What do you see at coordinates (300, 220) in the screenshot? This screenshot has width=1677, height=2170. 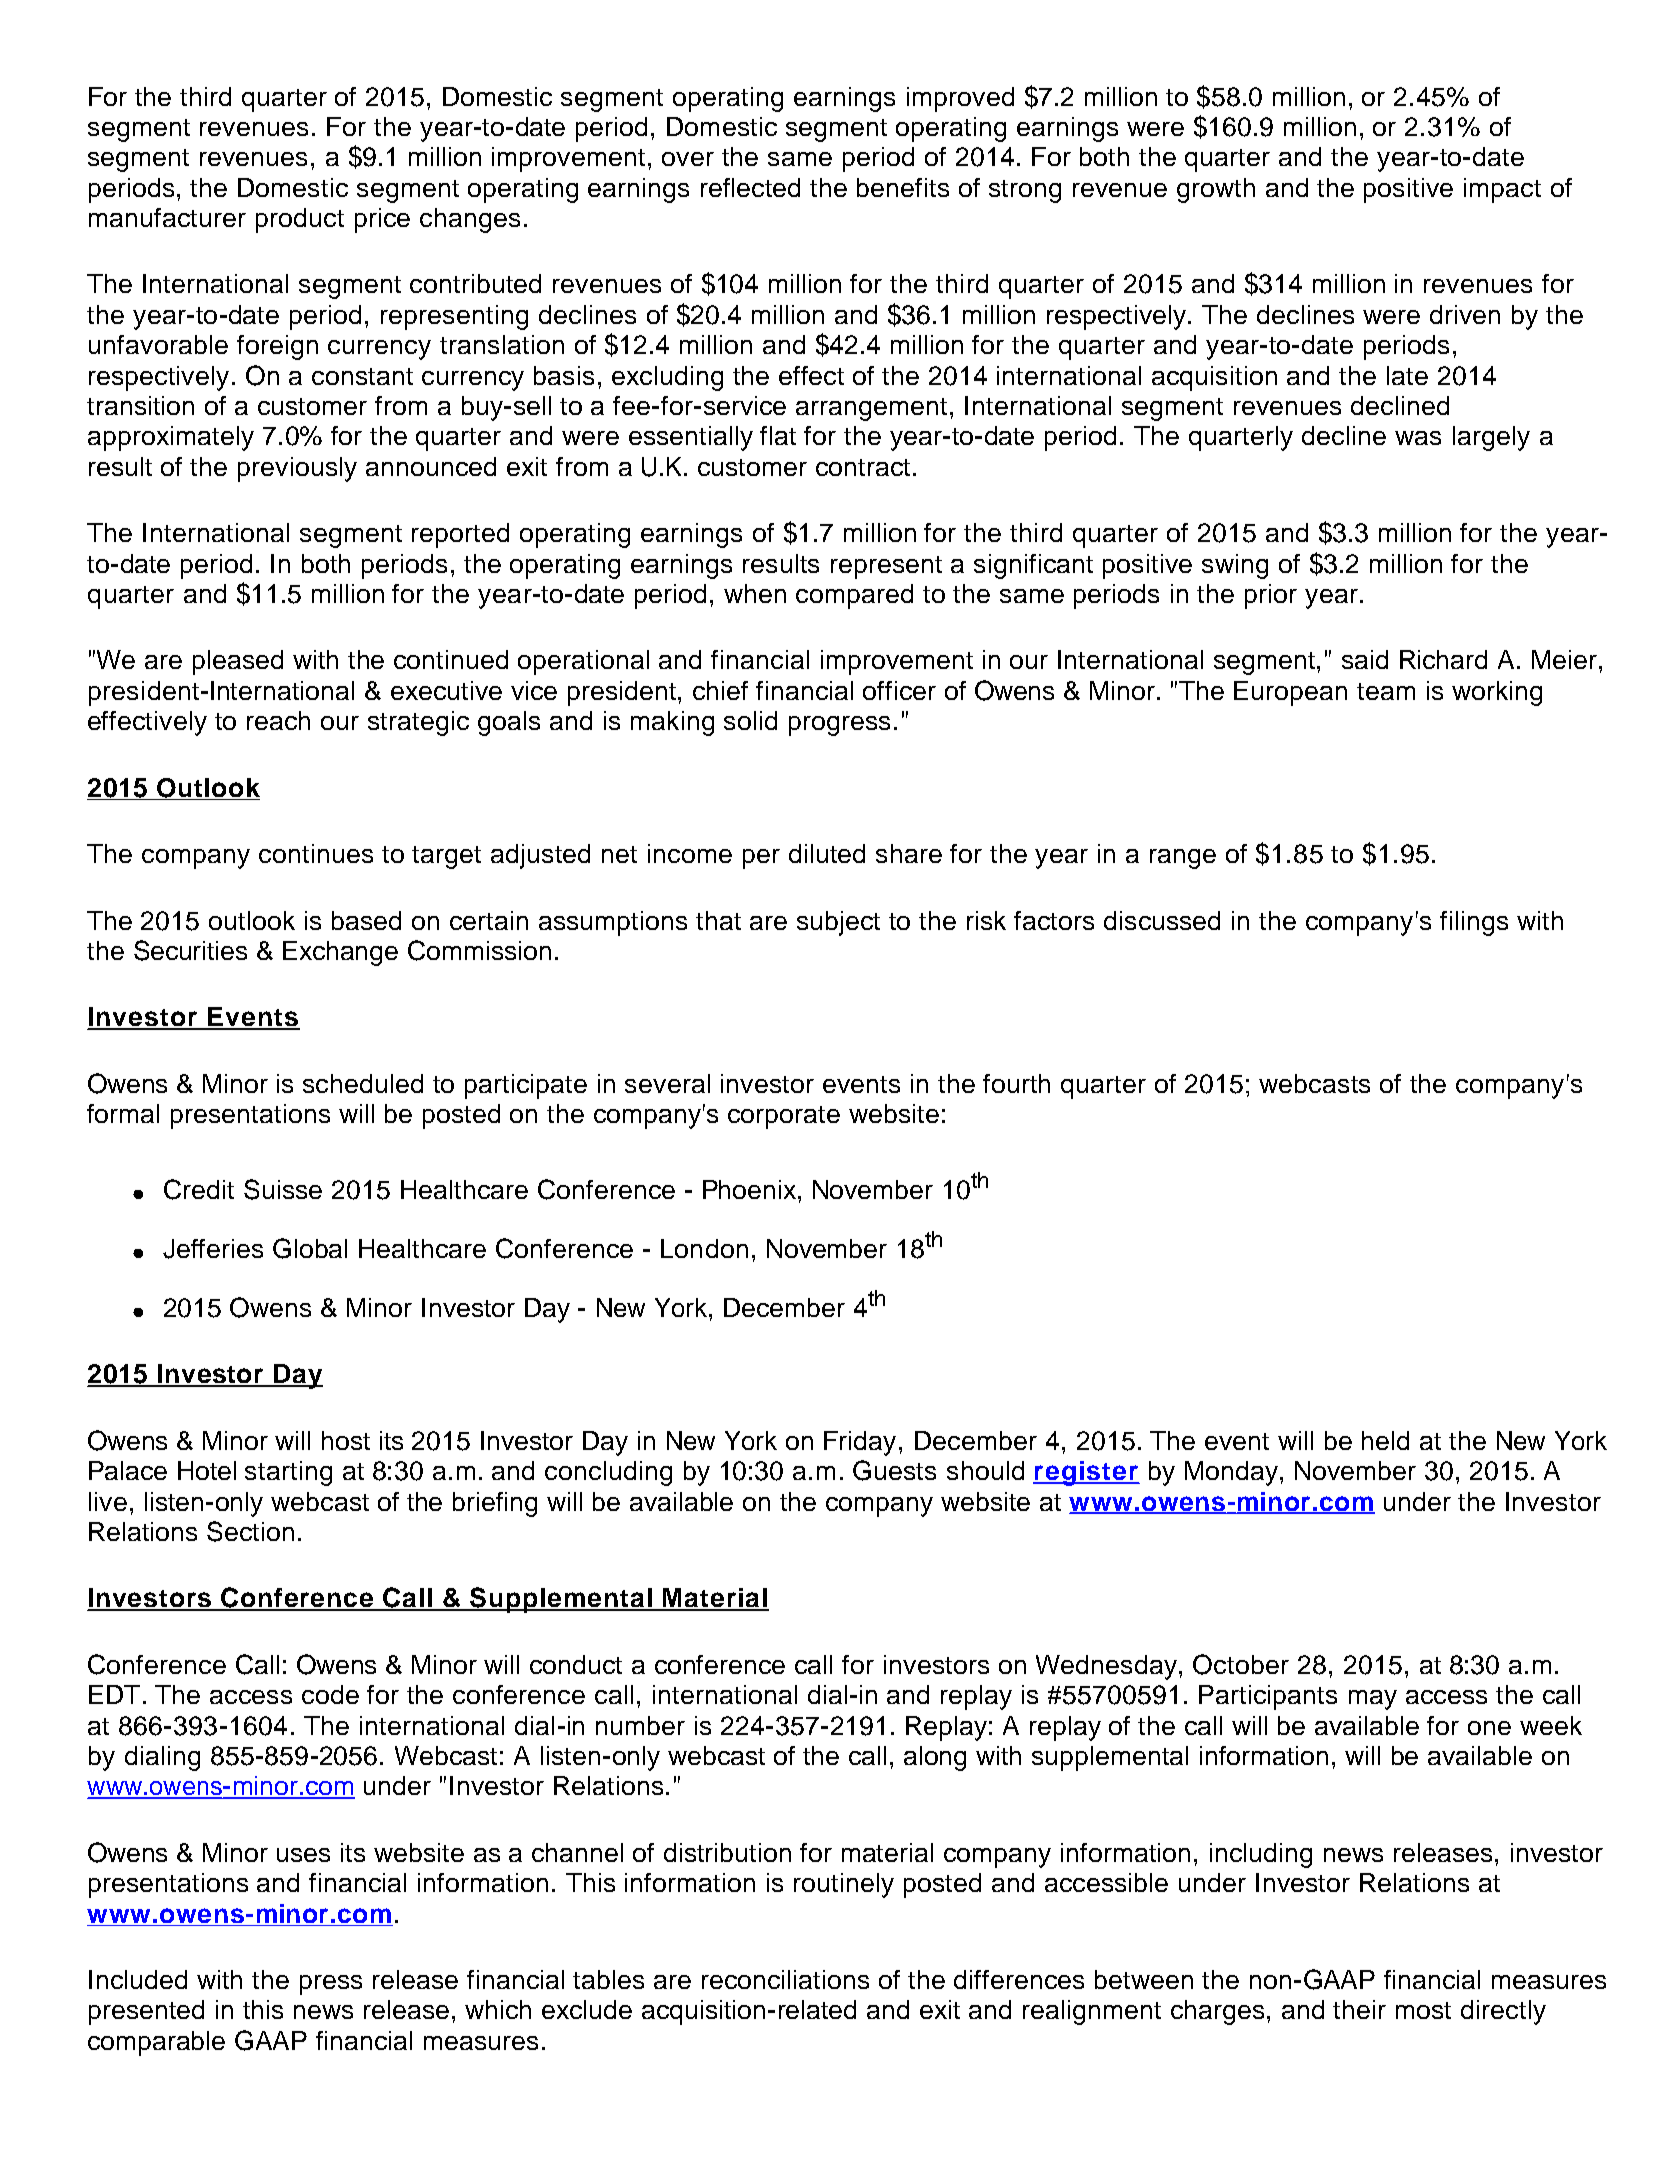 I see `product` at bounding box center [300, 220].
